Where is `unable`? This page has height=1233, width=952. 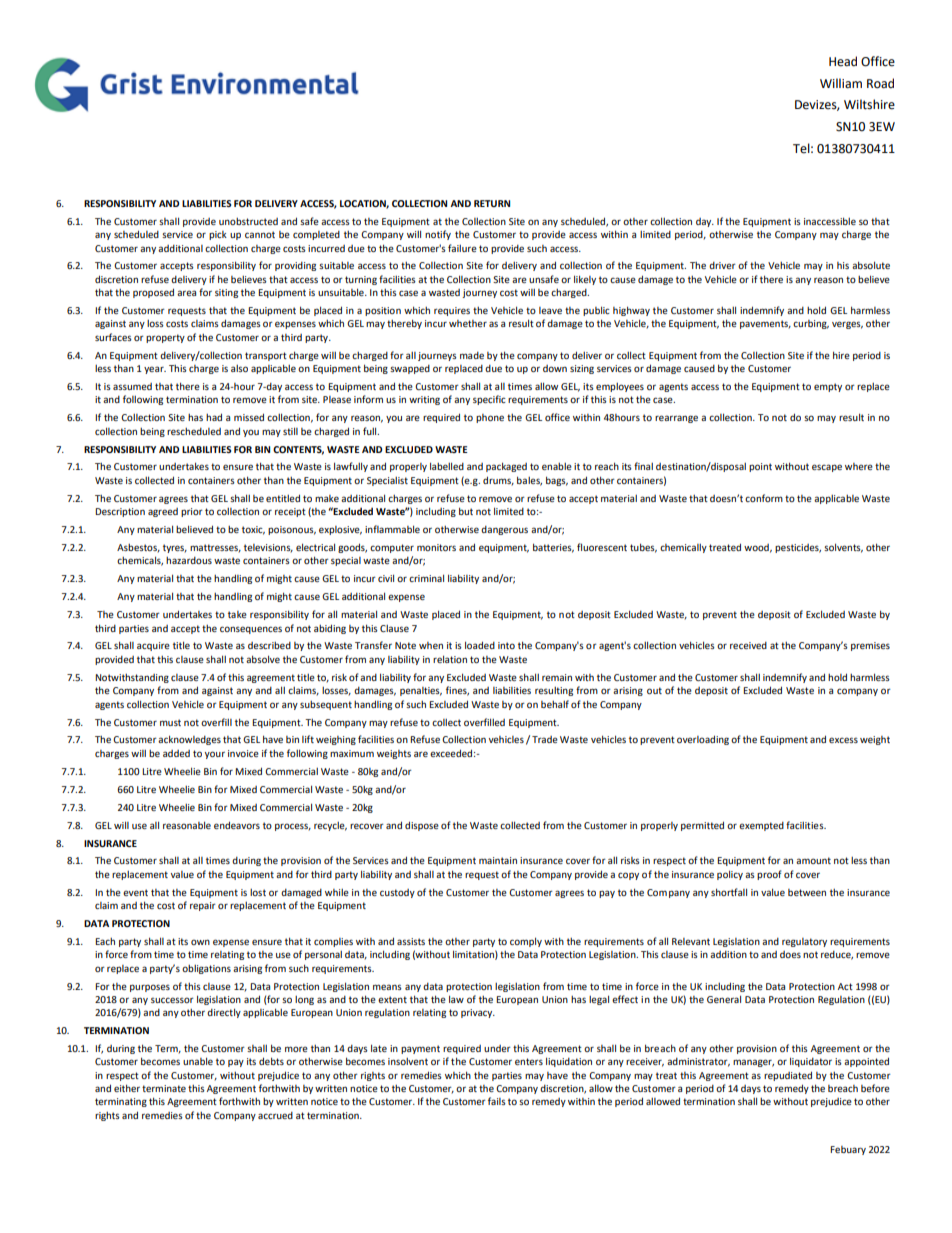 unable is located at coordinates (198, 1061).
